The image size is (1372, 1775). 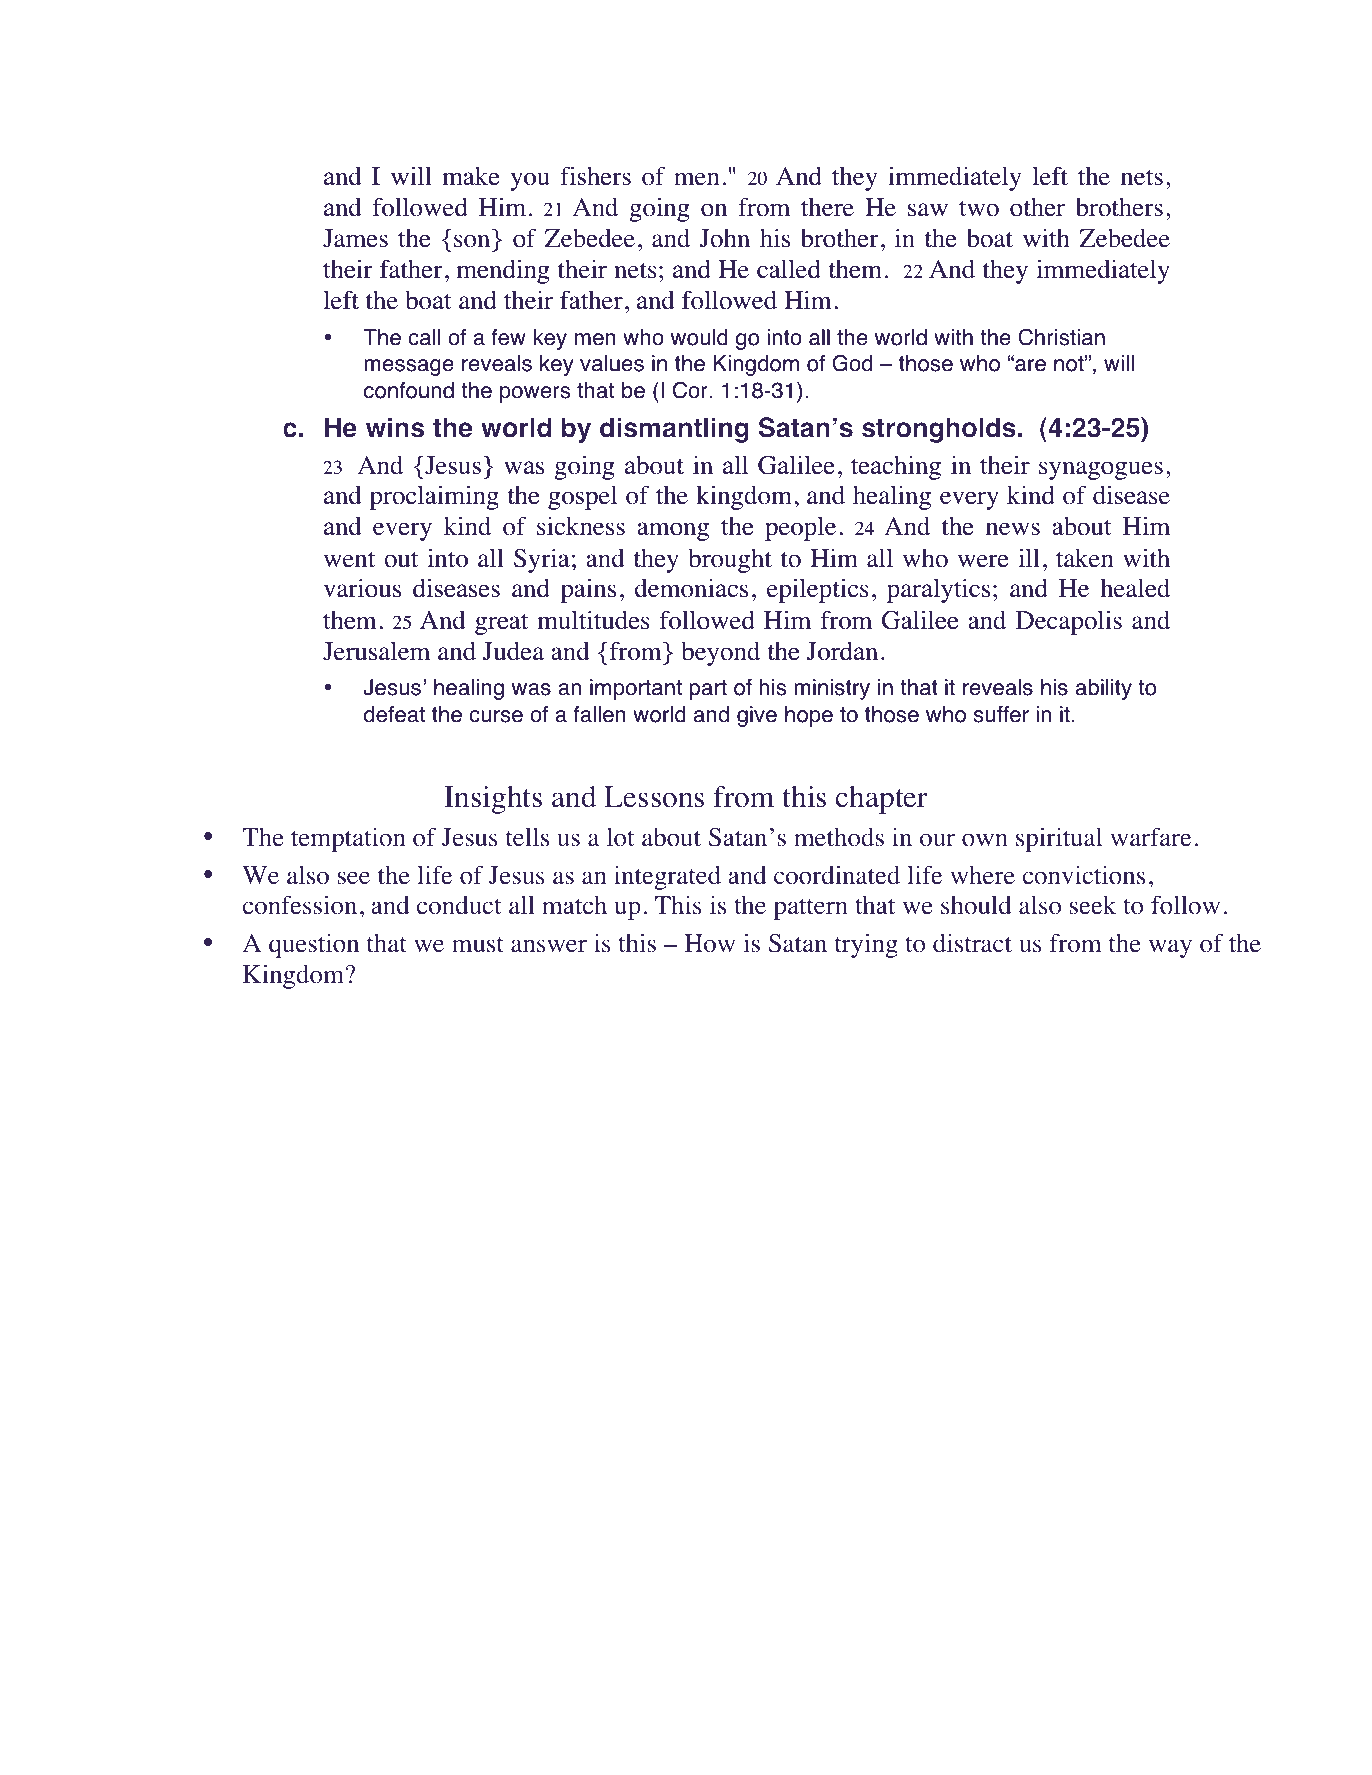 What do you see at coordinates (725, 238) in the screenshot?
I see `John` at bounding box center [725, 238].
